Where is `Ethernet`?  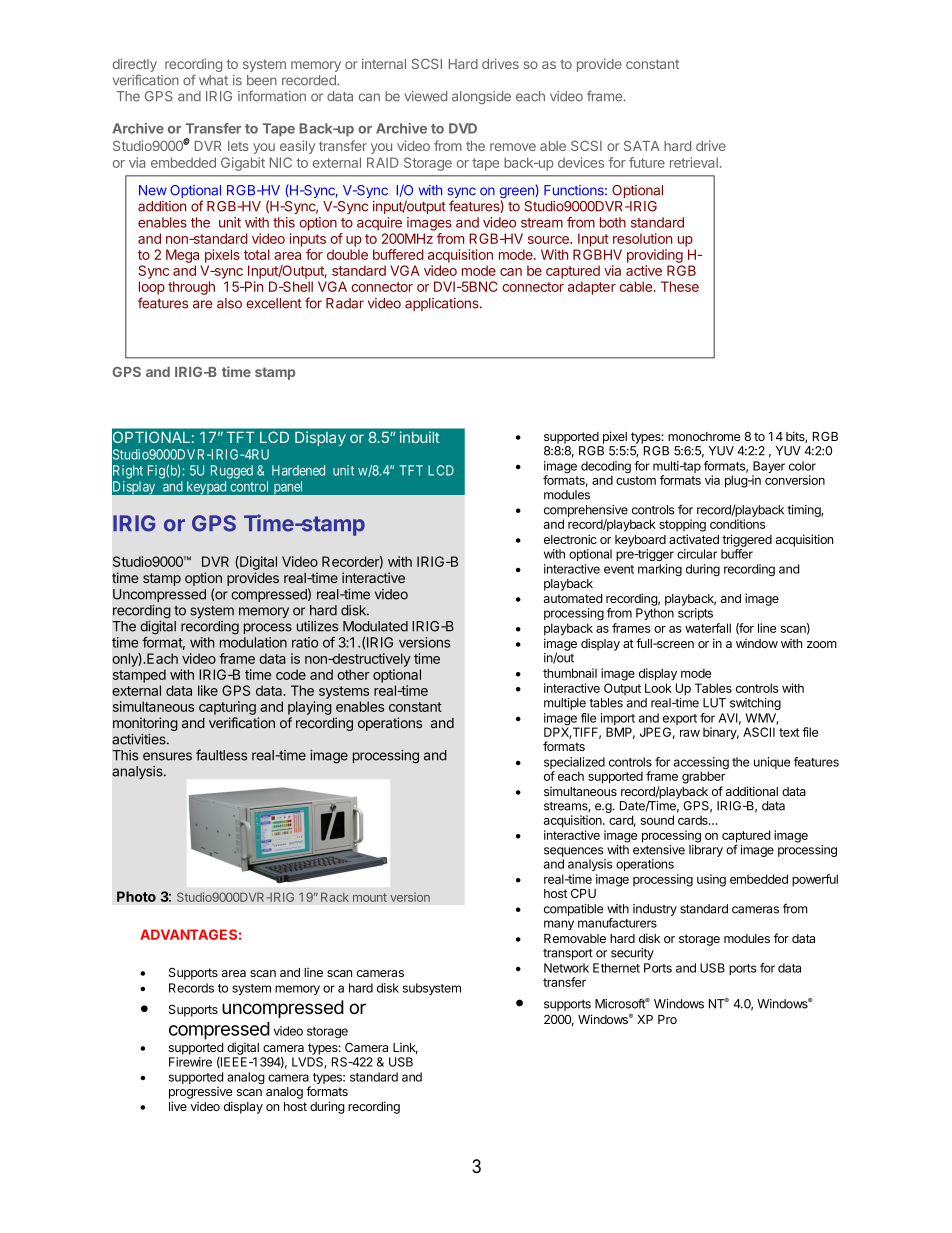 Ethernet is located at coordinates (616, 968).
